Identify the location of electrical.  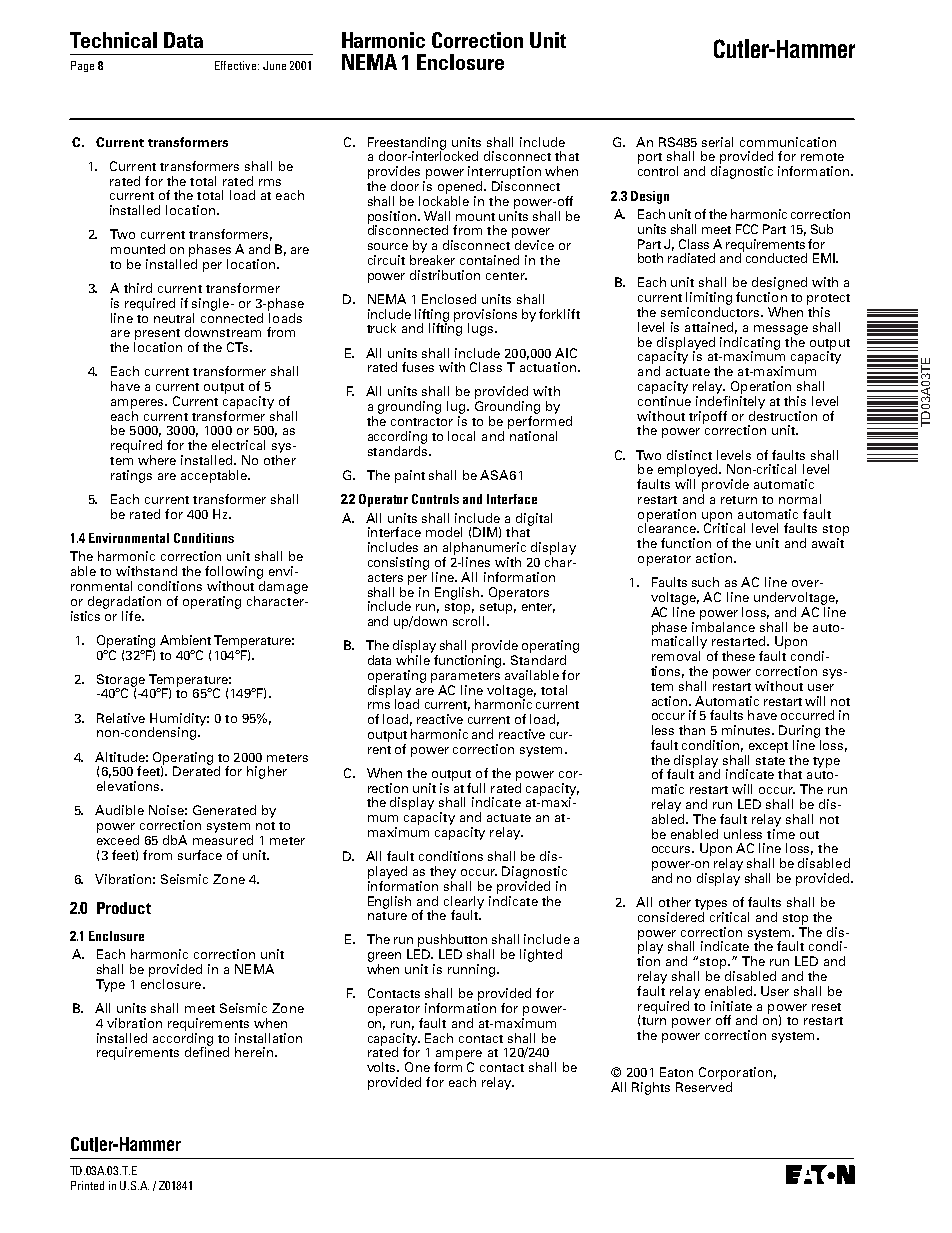
(238, 445).
